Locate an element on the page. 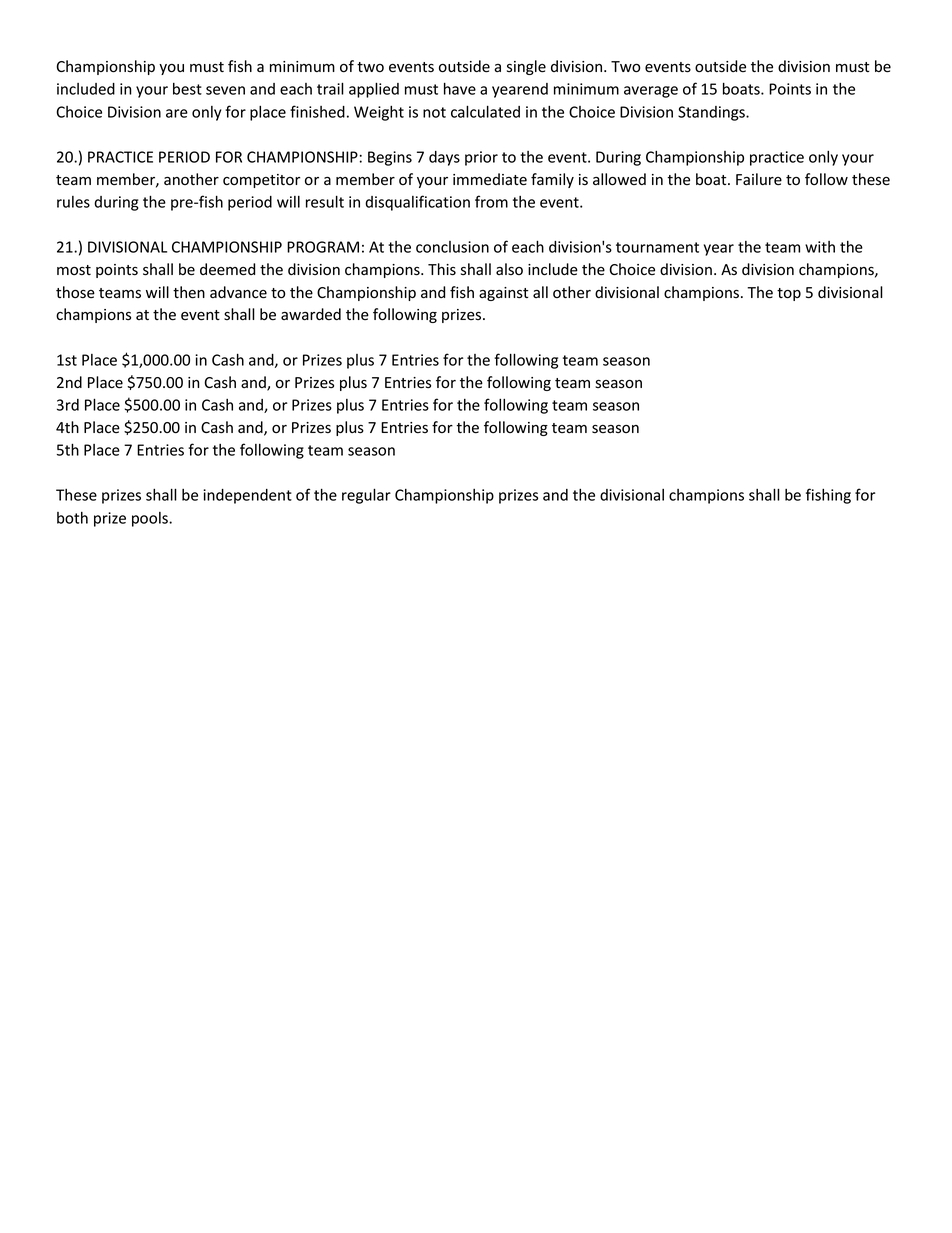 The height and width of the page is (1233, 952). average is located at coordinates (651, 92).
